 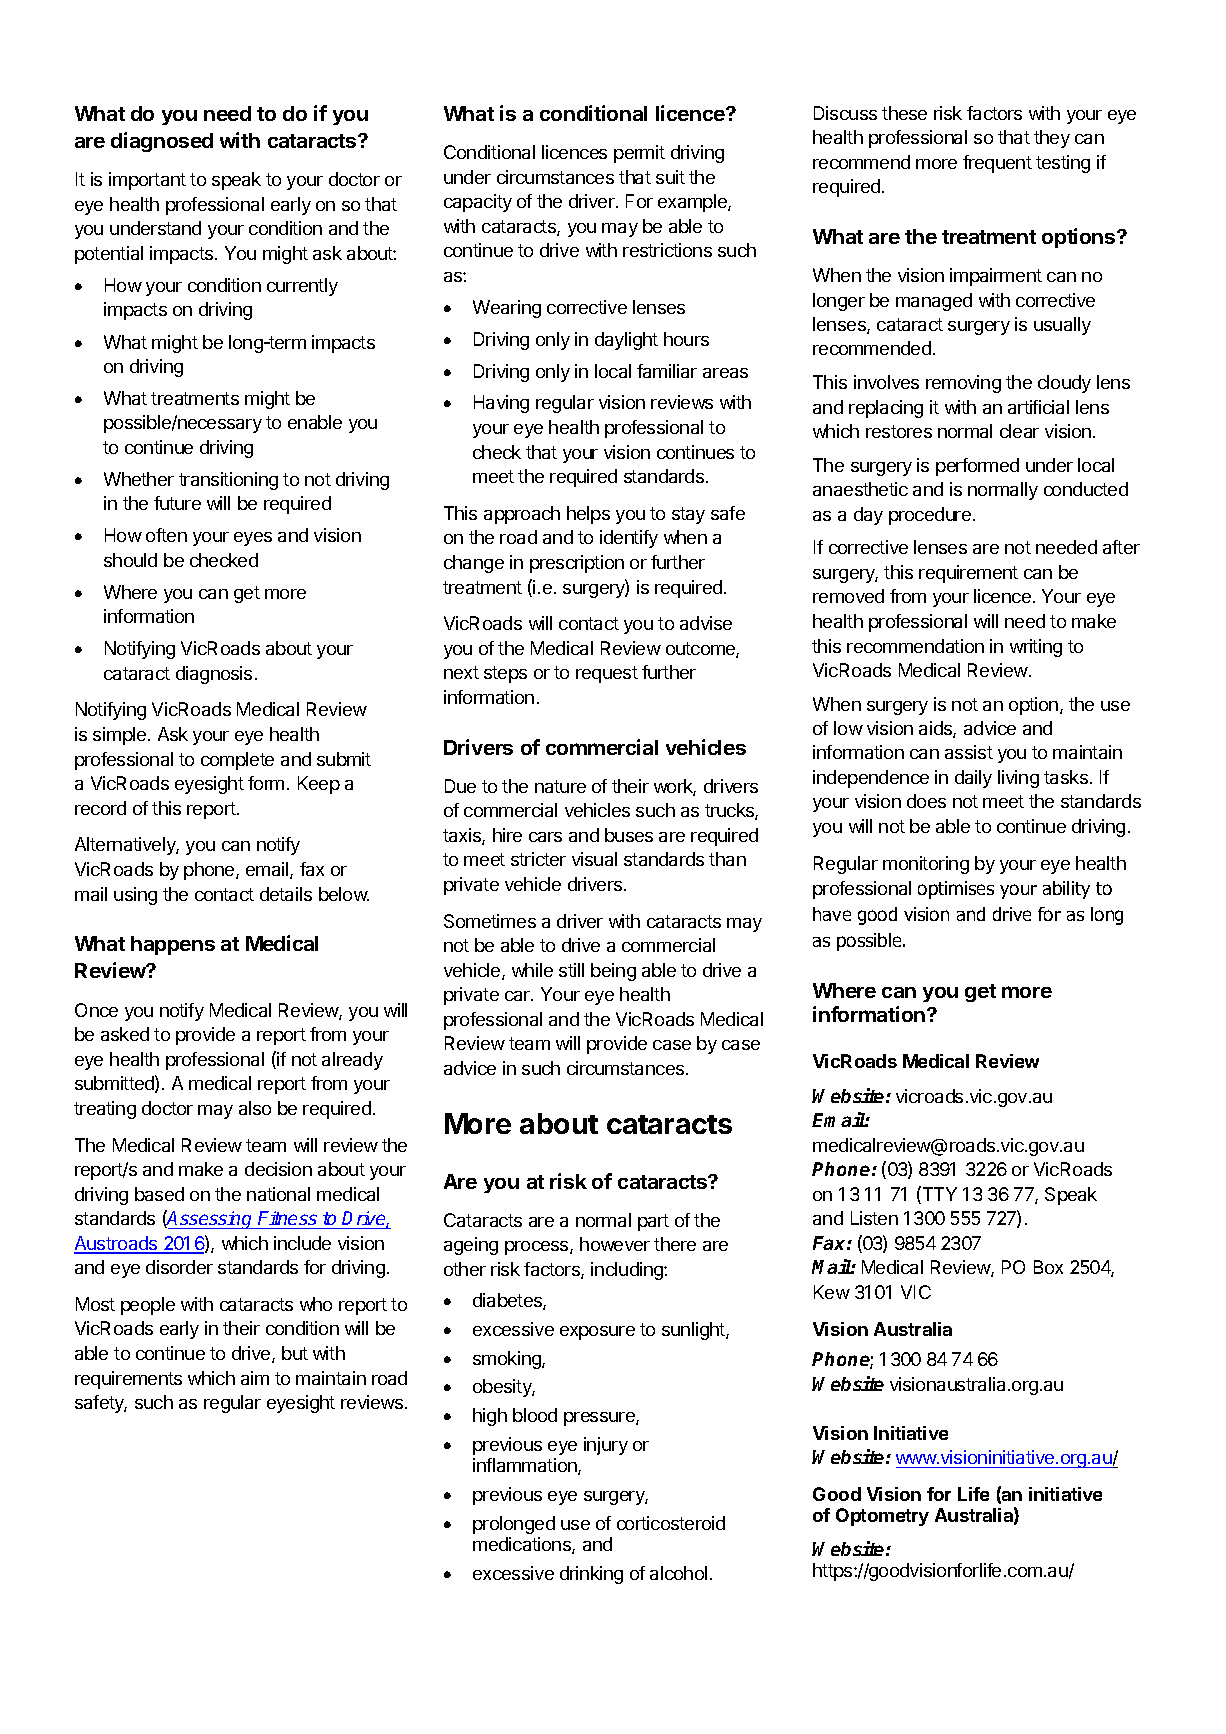 I want to click on corticosteroid, so click(x=671, y=1523).
